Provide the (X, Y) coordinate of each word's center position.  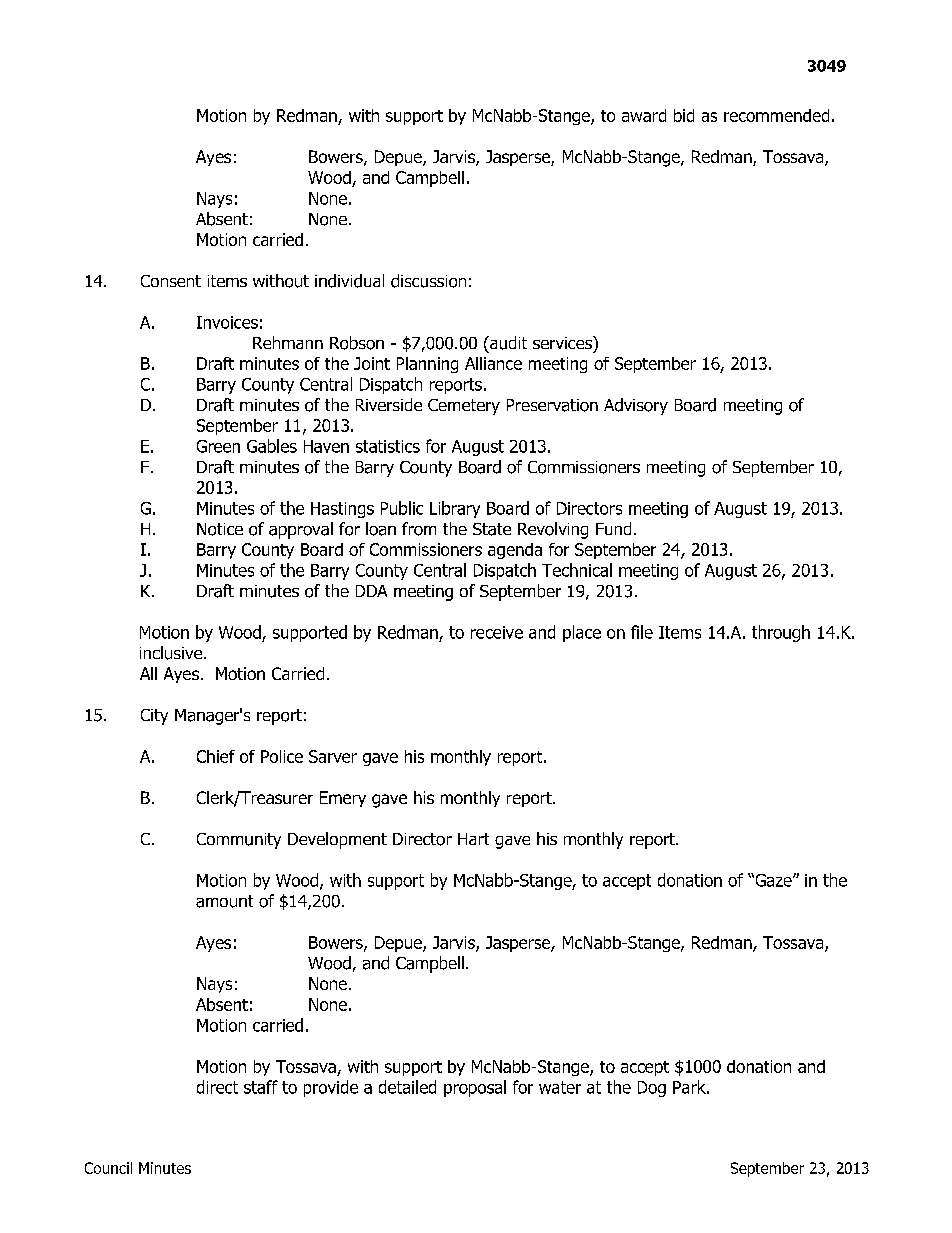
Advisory (636, 406)
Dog (652, 1089)
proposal (475, 1088)
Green (218, 446)
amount (224, 901)
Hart (473, 839)
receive (497, 632)
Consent (171, 281)
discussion (428, 281)
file (642, 632)
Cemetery (464, 407)
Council (108, 1168)
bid (684, 115)
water (560, 1087)
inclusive (171, 653)
